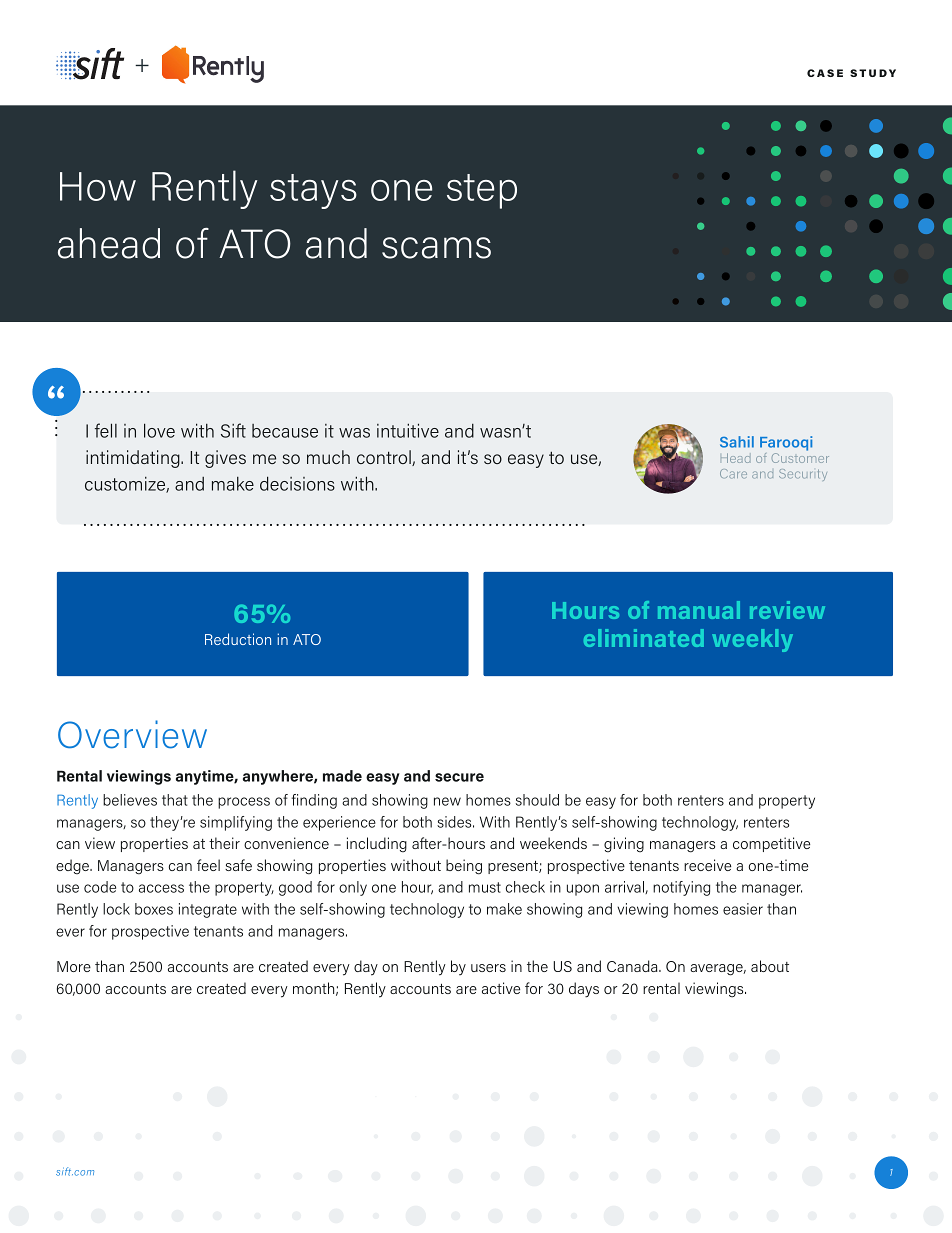 This screenshot has height=1233, width=952. What do you see at coordinates (408, 430) in the screenshot?
I see `intuitive` at bounding box center [408, 430].
